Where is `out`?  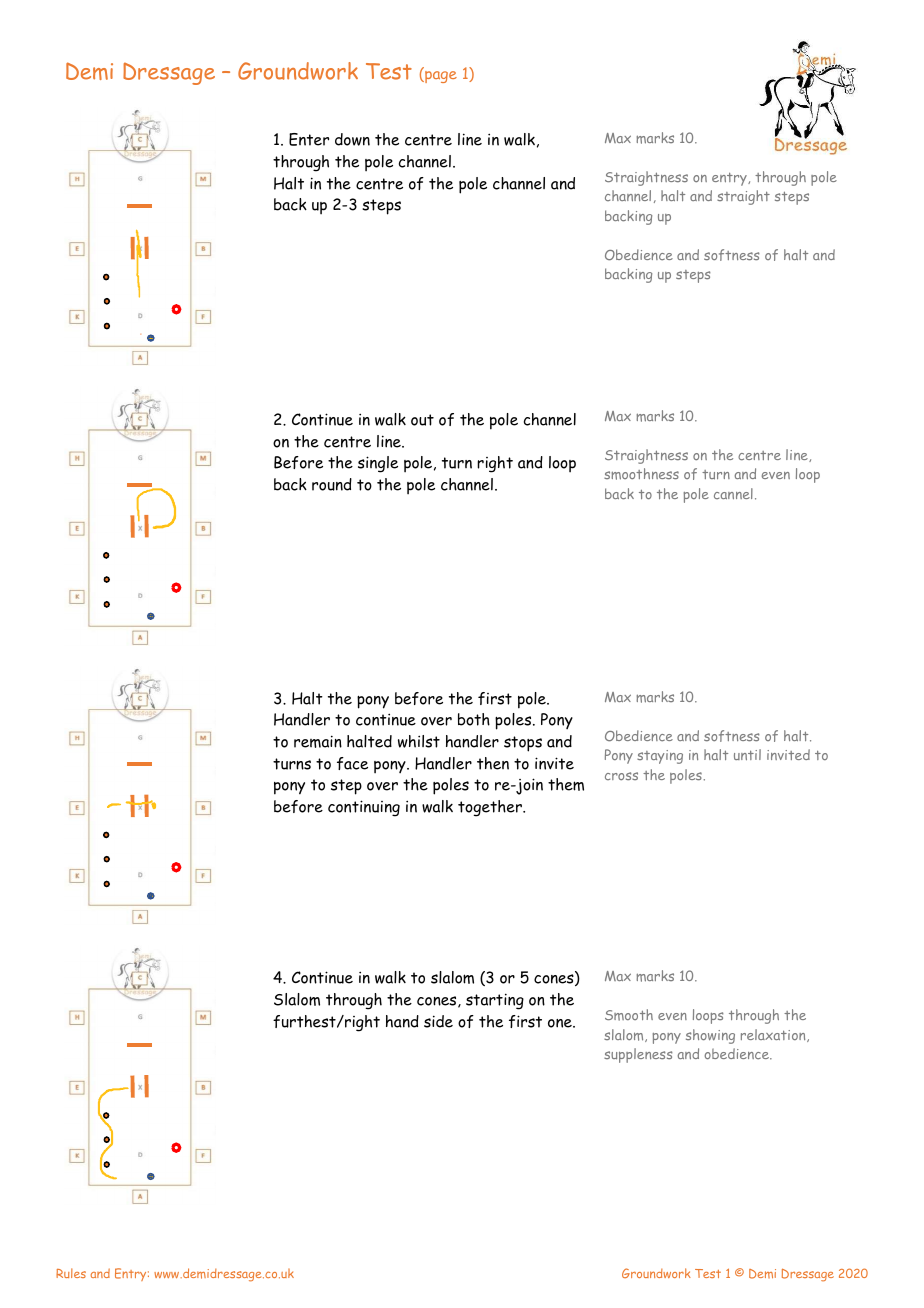
out is located at coordinates (422, 420).
